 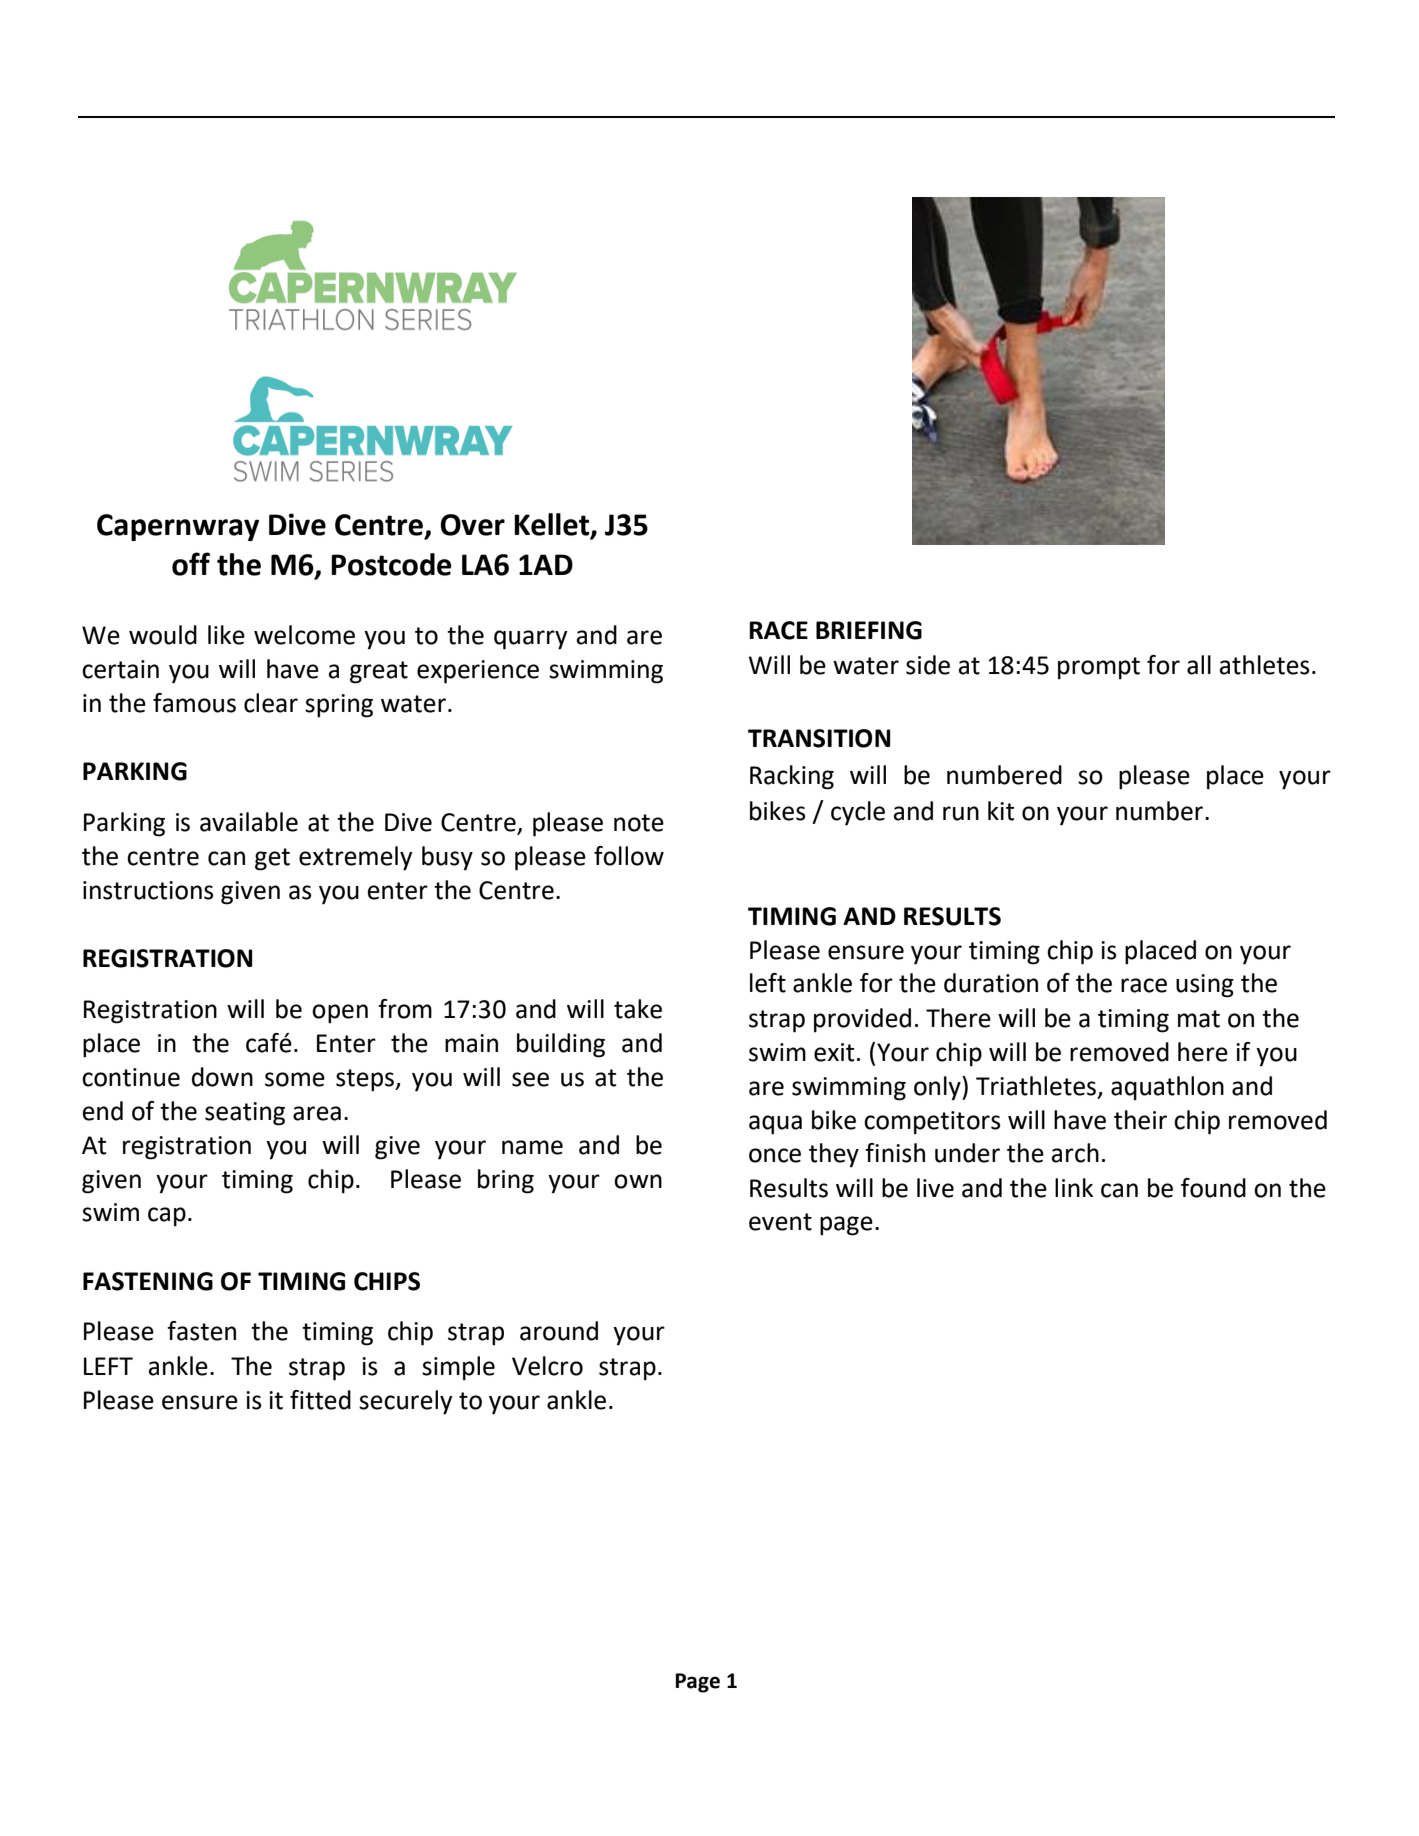 What do you see at coordinates (991, 983) in the screenshot?
I see `duration` at bounding box center [991, 983].
